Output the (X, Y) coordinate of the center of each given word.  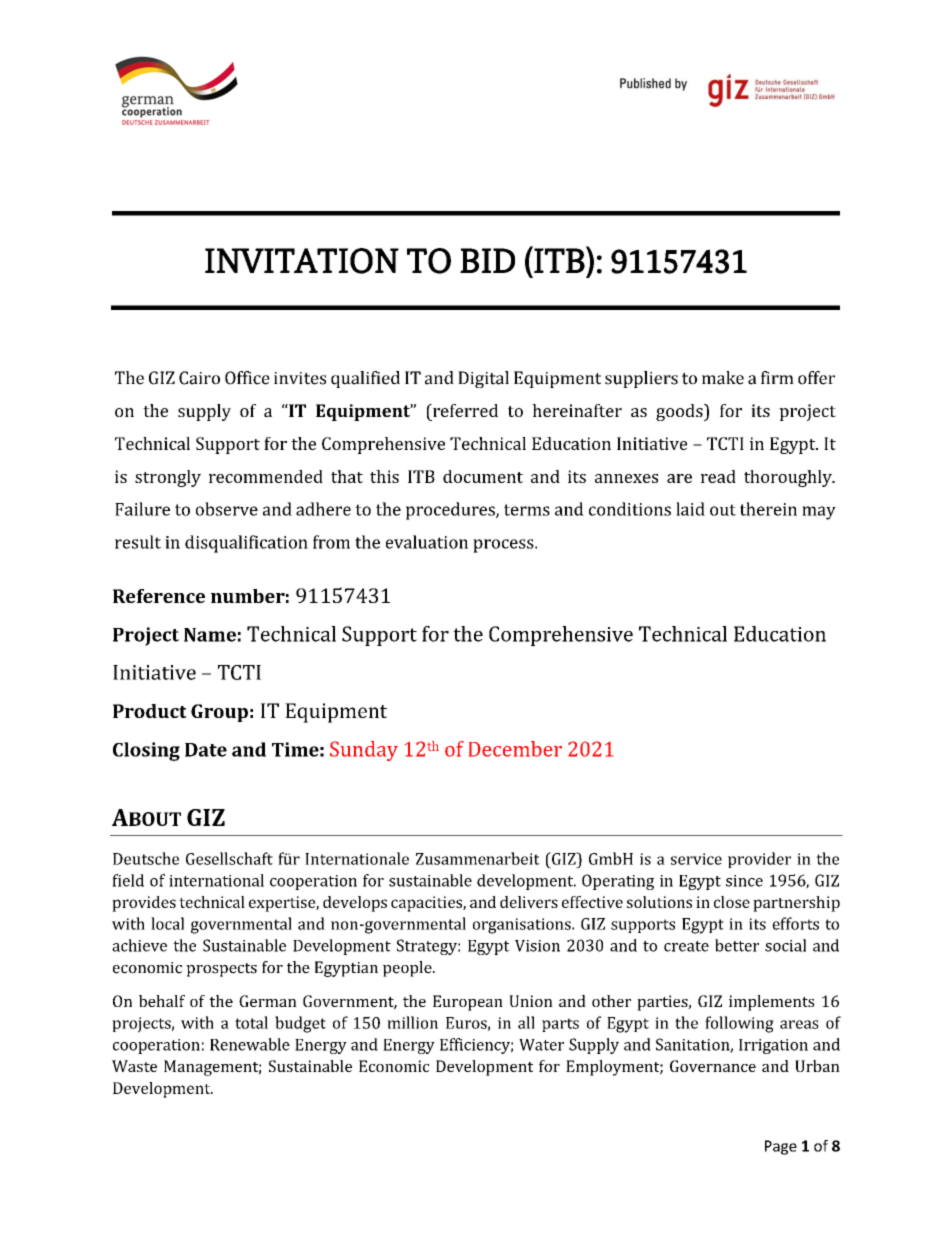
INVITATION (302, 261)
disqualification (246, 544)
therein (768, 509)
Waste (134, 1066)
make (723, 378)
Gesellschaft (229, 858)
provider (759, 860)
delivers (529, 902)
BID (487, 260)
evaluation (427, 542)
